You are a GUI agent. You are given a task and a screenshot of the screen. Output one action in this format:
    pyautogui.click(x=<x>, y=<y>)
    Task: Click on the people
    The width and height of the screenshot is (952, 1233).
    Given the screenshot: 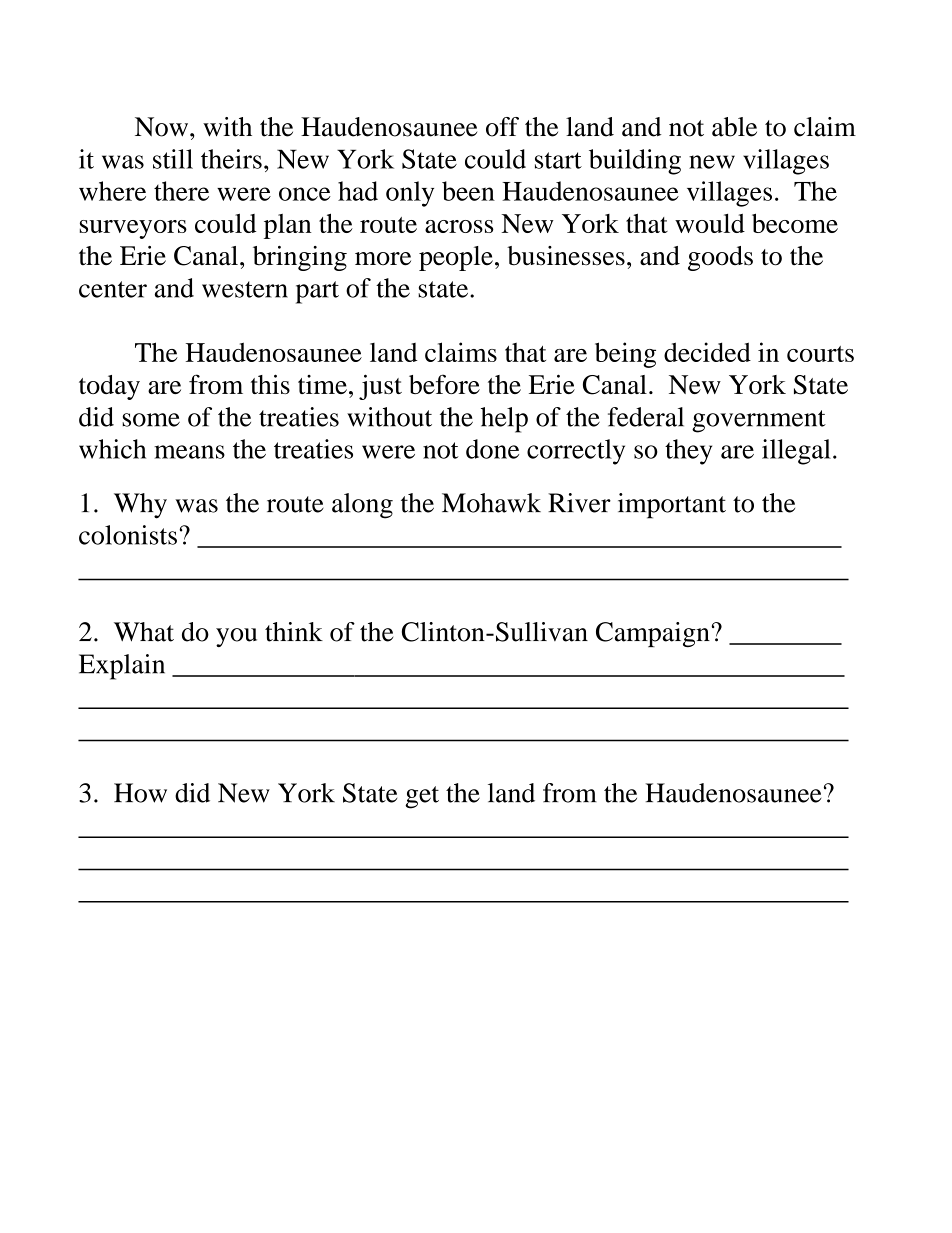 What is the action you would take?
    pyautogui.click(x=456, y=258)
